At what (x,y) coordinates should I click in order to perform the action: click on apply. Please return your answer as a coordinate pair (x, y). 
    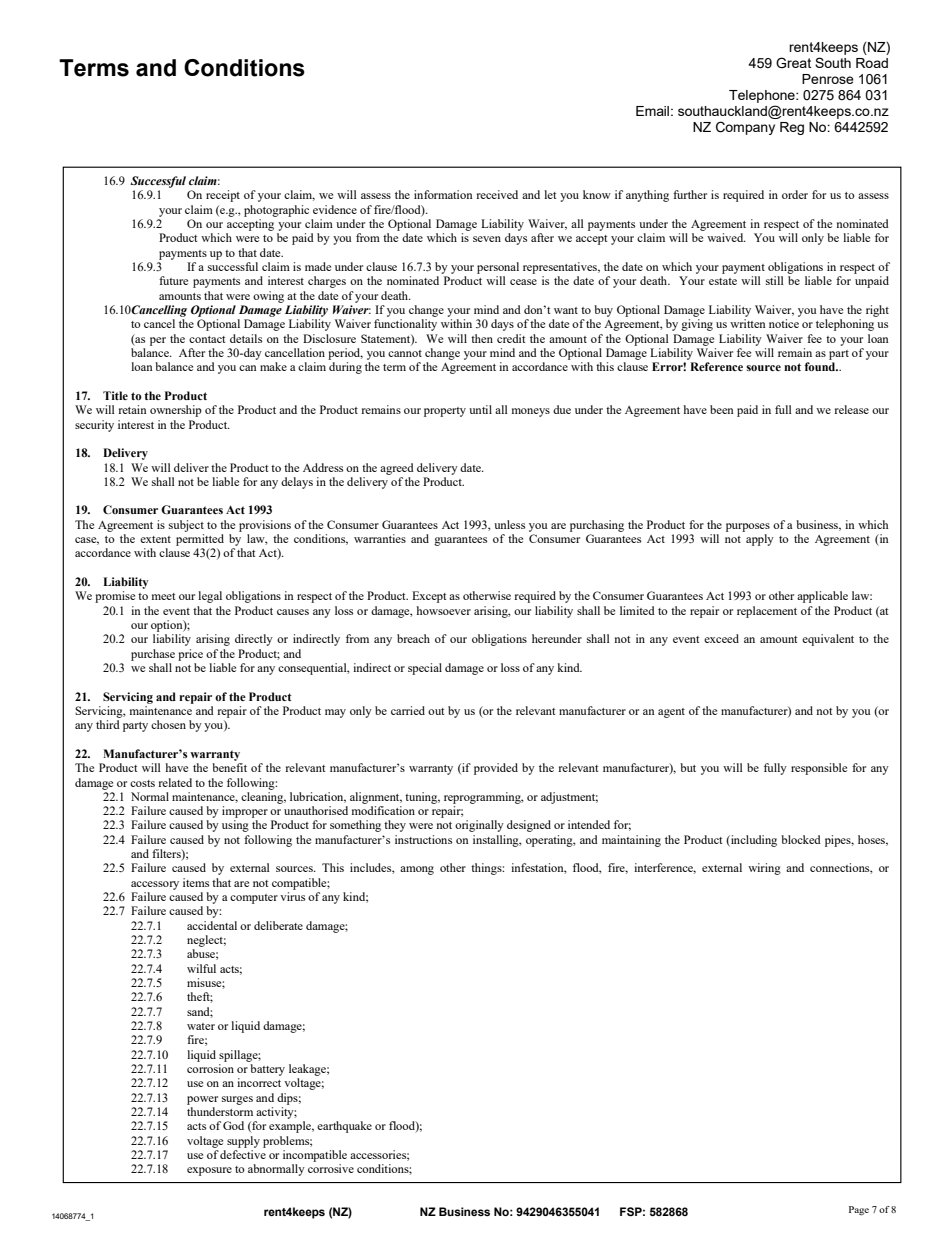
    Looking at the image, I should click on (760, 540).
